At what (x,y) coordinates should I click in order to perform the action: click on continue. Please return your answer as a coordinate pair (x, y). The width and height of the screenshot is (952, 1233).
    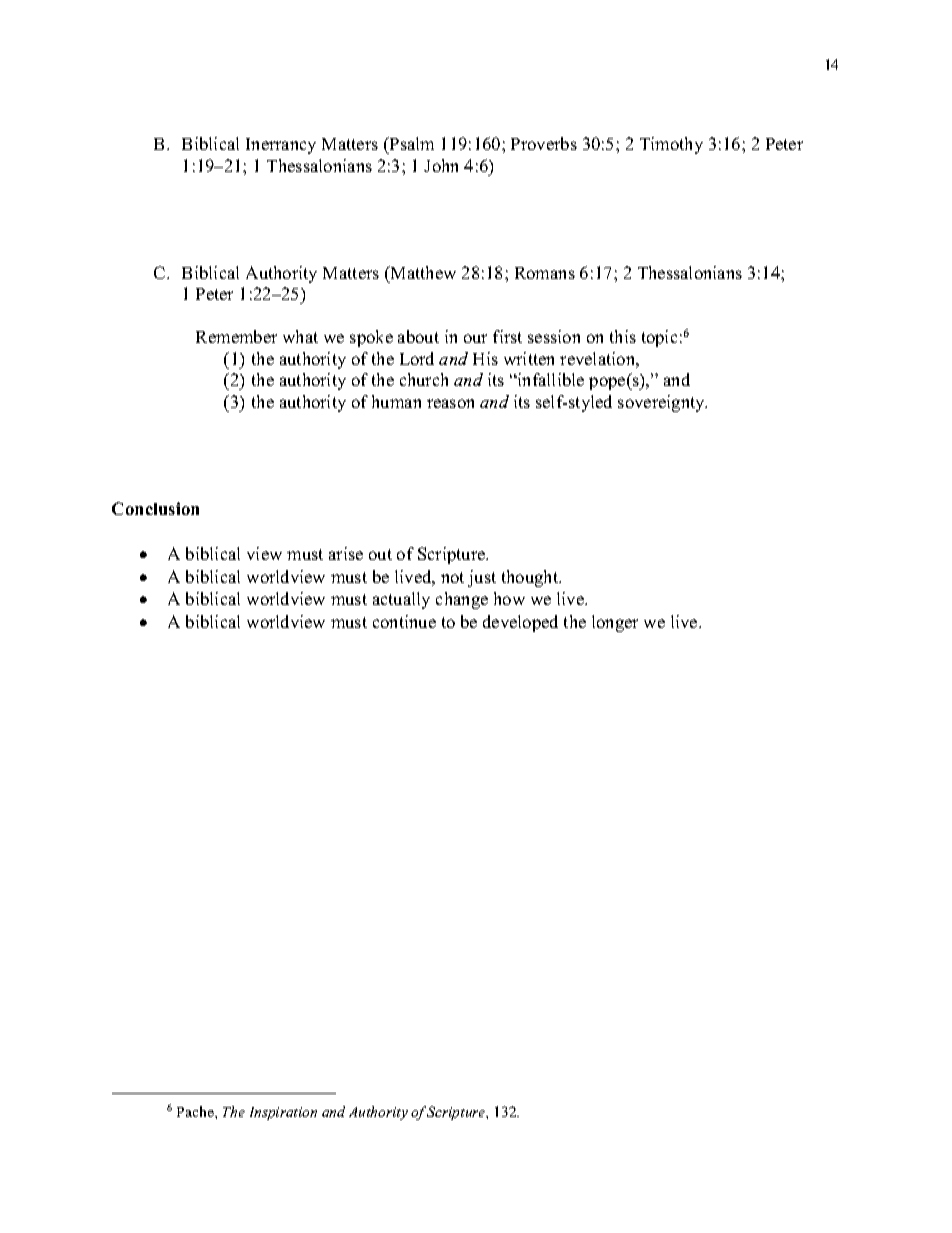
    Looking at the image, I should click on (404, 621).
